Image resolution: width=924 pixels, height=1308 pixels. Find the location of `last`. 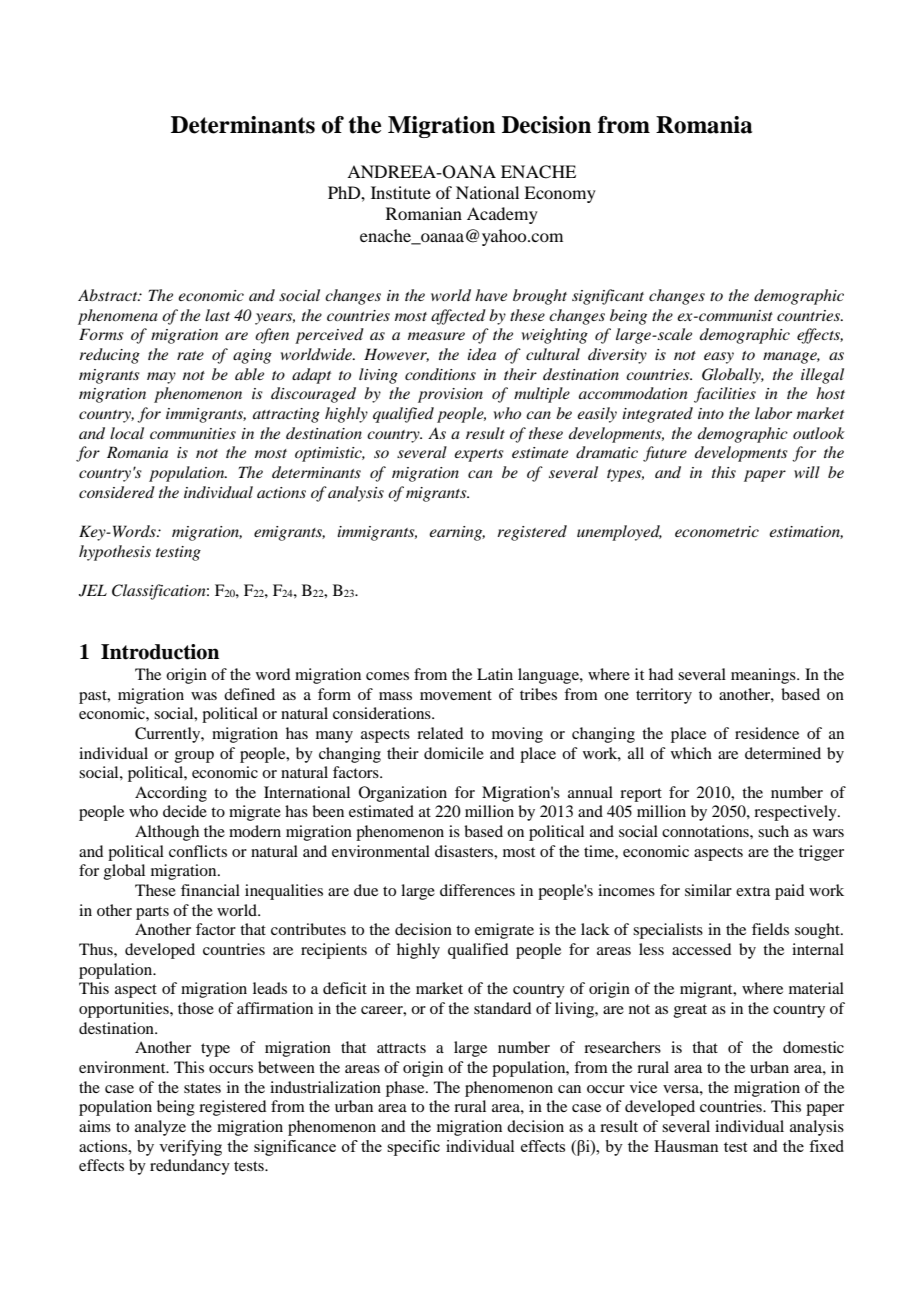

last is located at coordinates (217, 315).
